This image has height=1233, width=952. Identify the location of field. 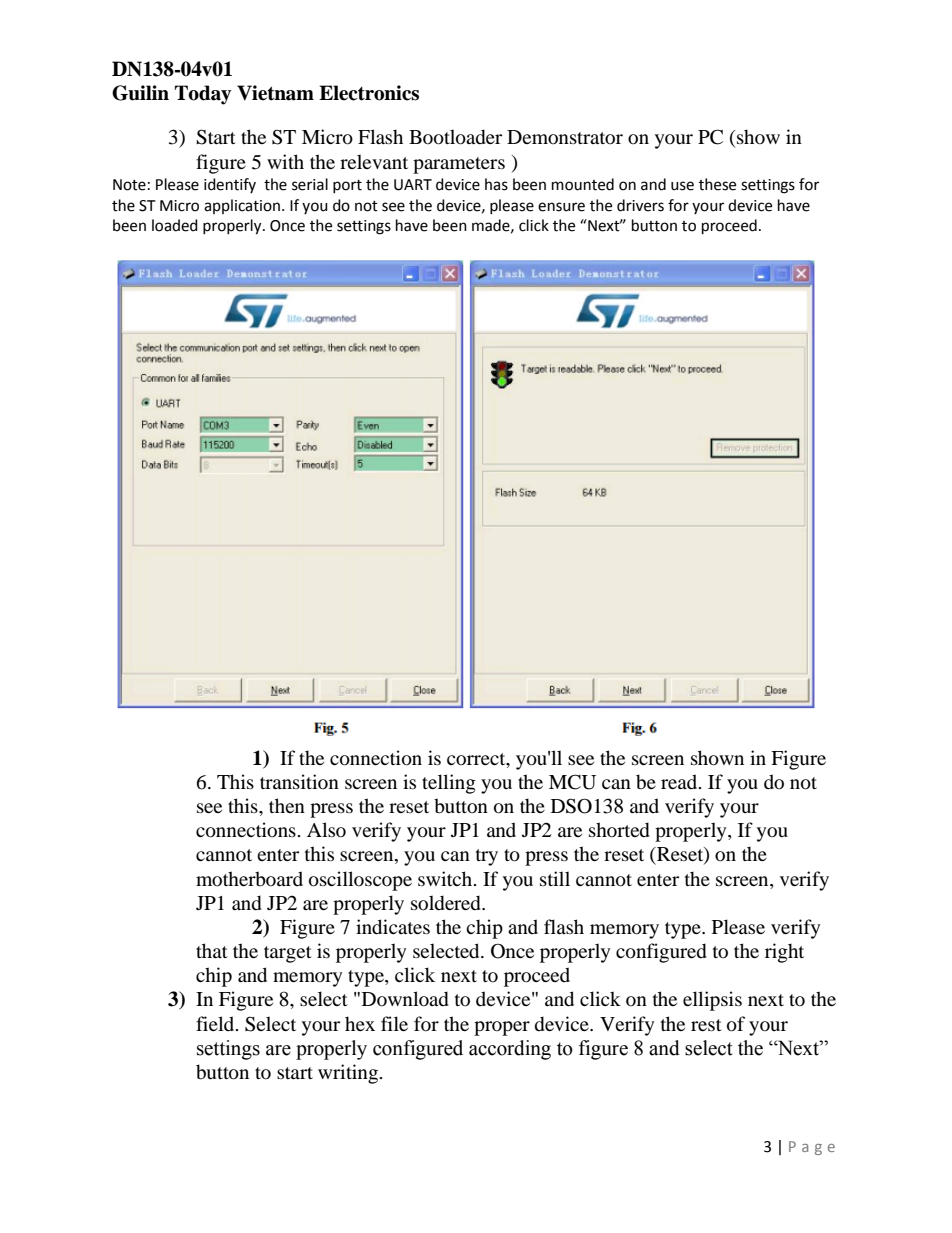
(216, 1023).
